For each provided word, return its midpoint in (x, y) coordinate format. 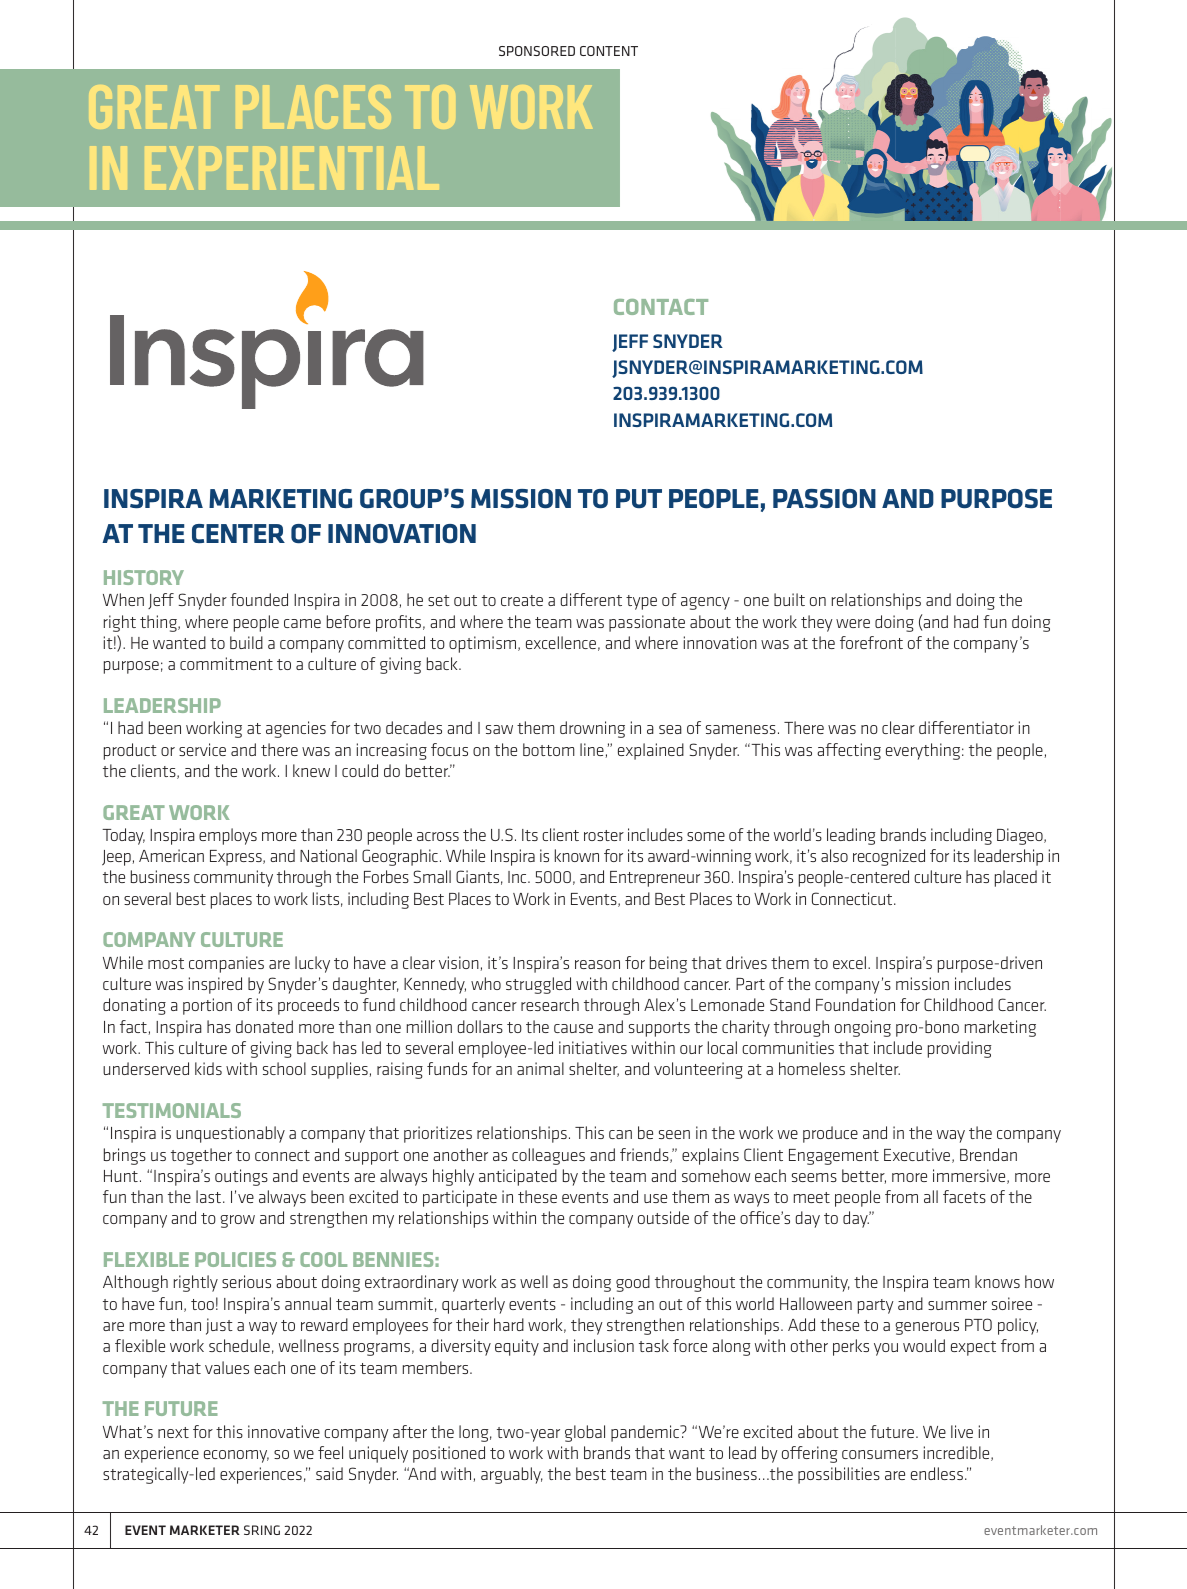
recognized (889, 857)
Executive (918, 1155)
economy (236, 1456)
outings (241, 1177)
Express (237, 858)
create (522, 600)
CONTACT (661, 307)
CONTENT (609, 51)
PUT (639, 498)
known (577, 855)
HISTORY (144, 577)
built (789, 599)
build (246, 642)
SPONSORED (537, 51)
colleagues (548, 1156)
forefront (871, 642)
